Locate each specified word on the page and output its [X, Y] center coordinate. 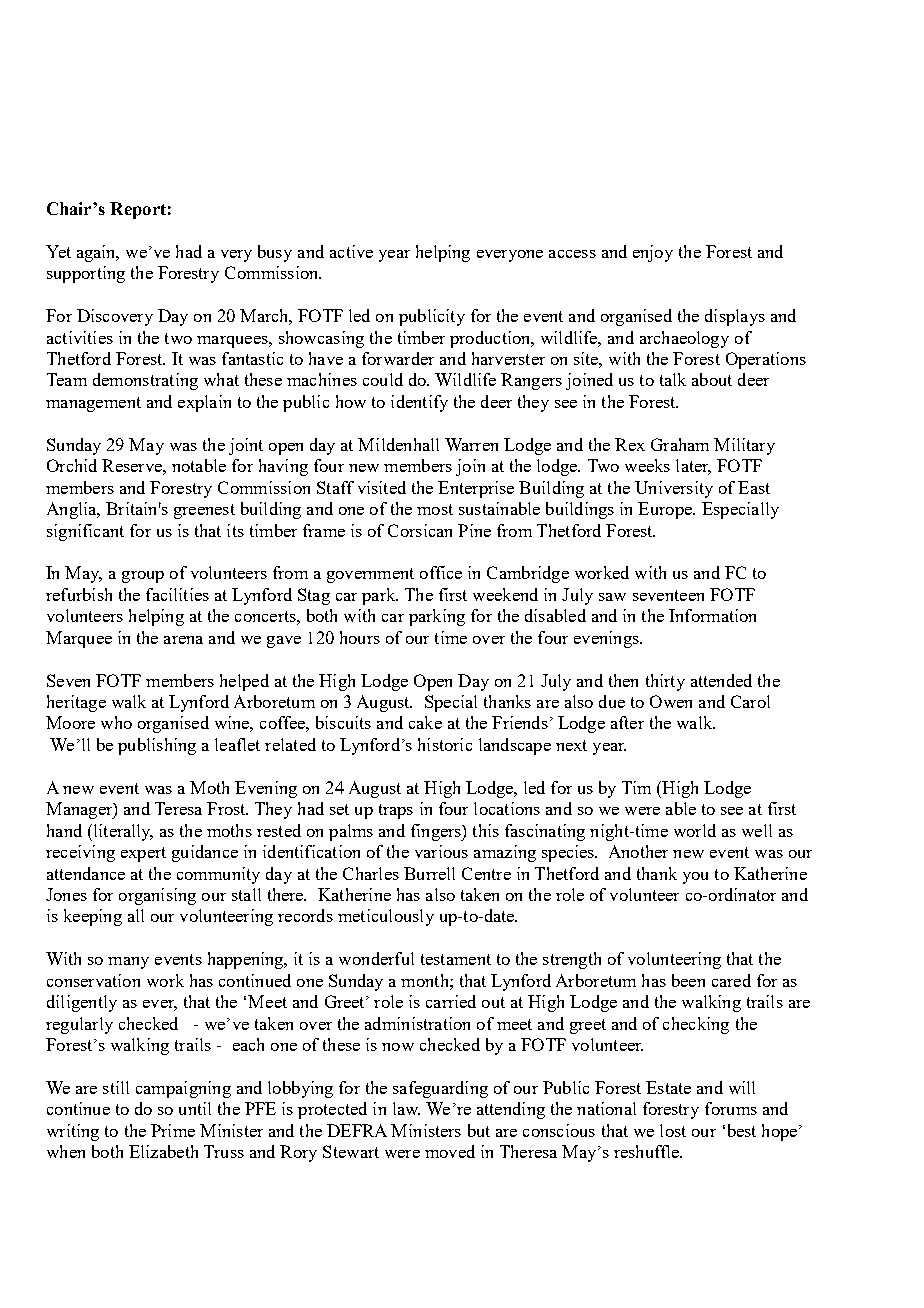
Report [138, 210]
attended [721, 680]
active [351, 251]
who [116, 722]
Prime [173, 1130]
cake [425, 722]
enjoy [653, 253]
